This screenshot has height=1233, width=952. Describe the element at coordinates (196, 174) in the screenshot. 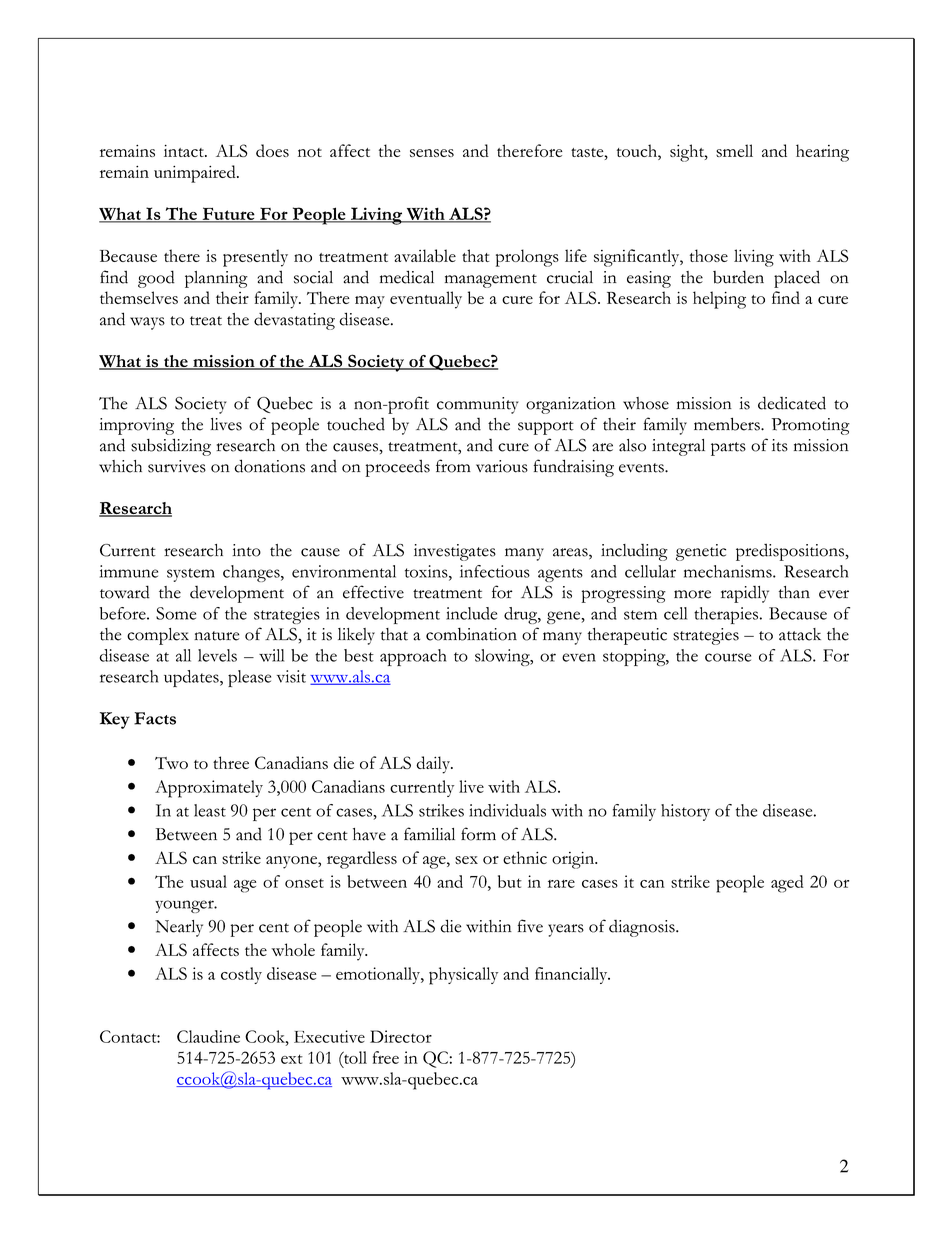

I see `unimpaired` at that location.
